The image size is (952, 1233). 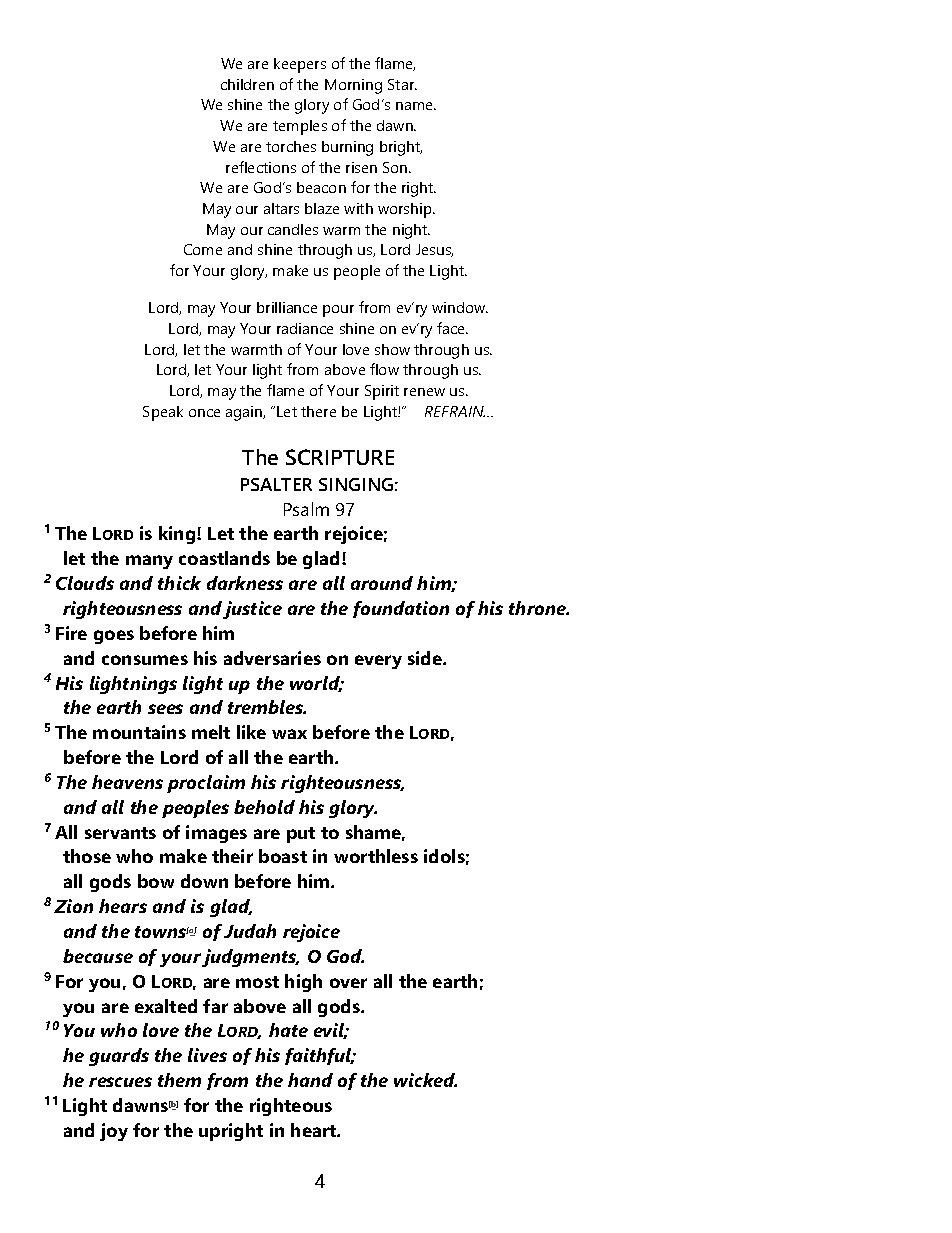 What do you see at coordinates (120, 1082) in the document?
I see `rescues` at bounding box center [120, 1082].
